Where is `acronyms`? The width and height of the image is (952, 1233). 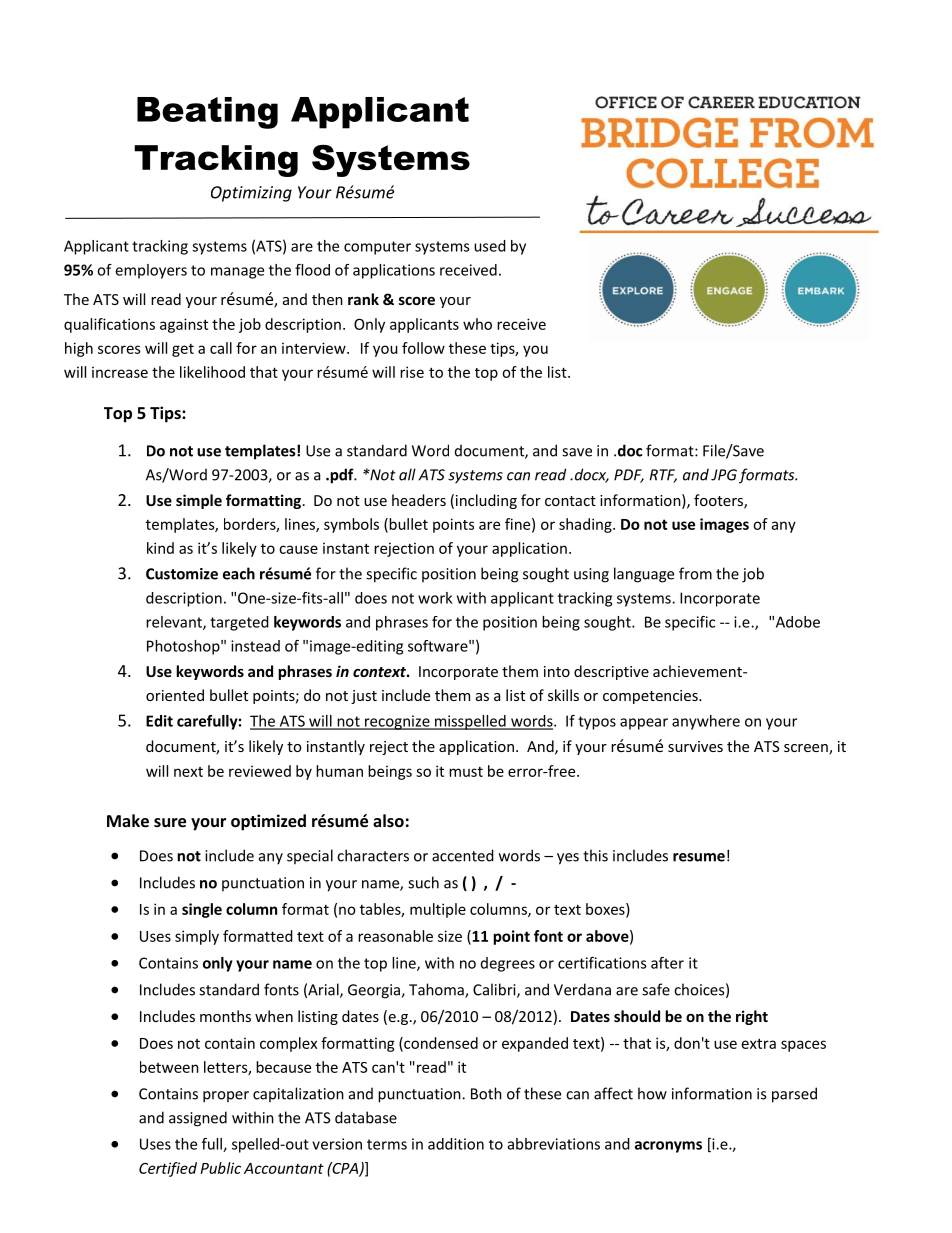
acronyms is located at coordinates (668, 1147).
